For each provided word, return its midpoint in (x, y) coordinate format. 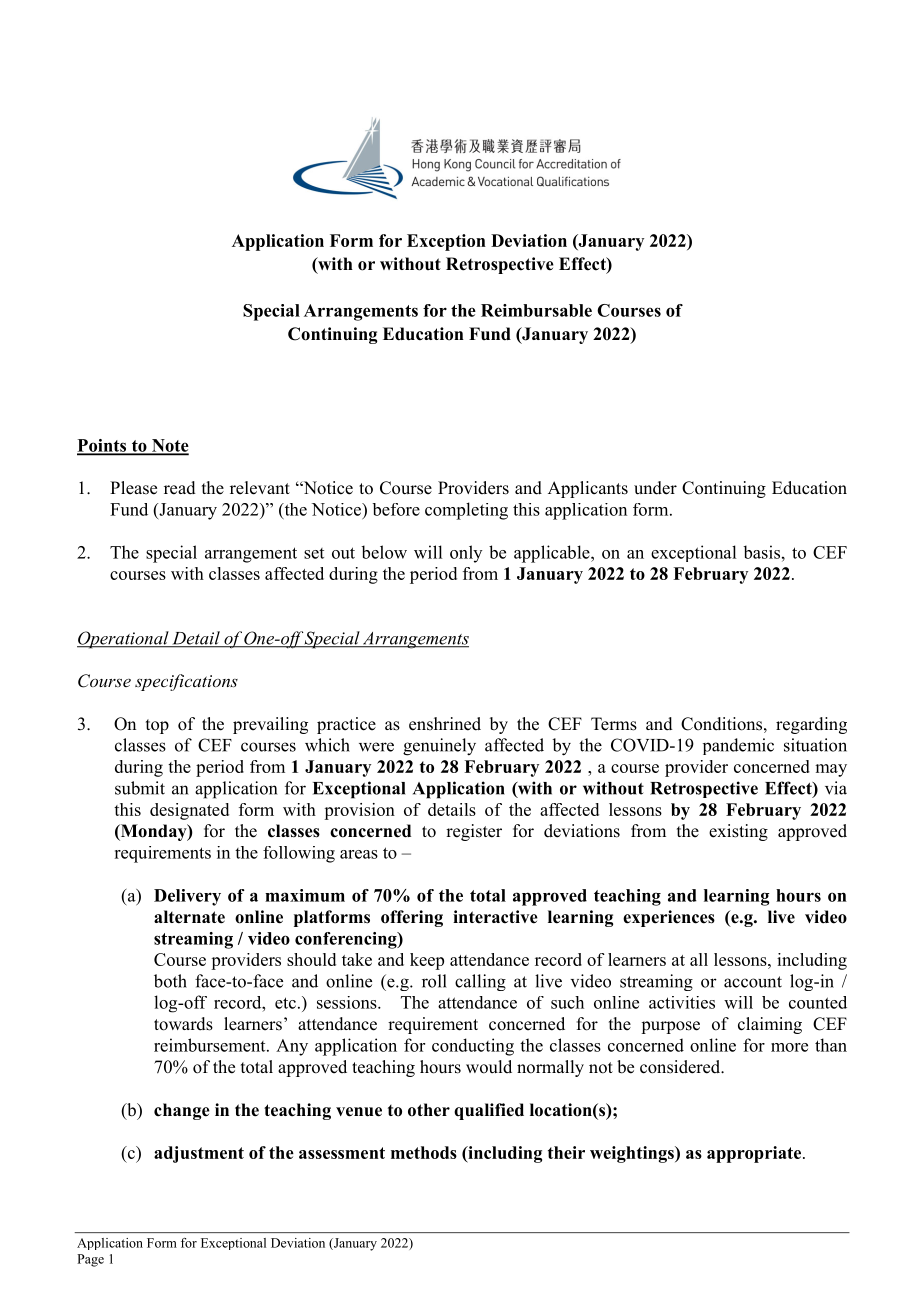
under (655, 488)
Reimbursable (536, 310)
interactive (495, 917)
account (753, 982)
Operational (124, 640)
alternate (189, 917)
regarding (811, 725)
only (466, 554)
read (180, 488)
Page (90, 1260)
